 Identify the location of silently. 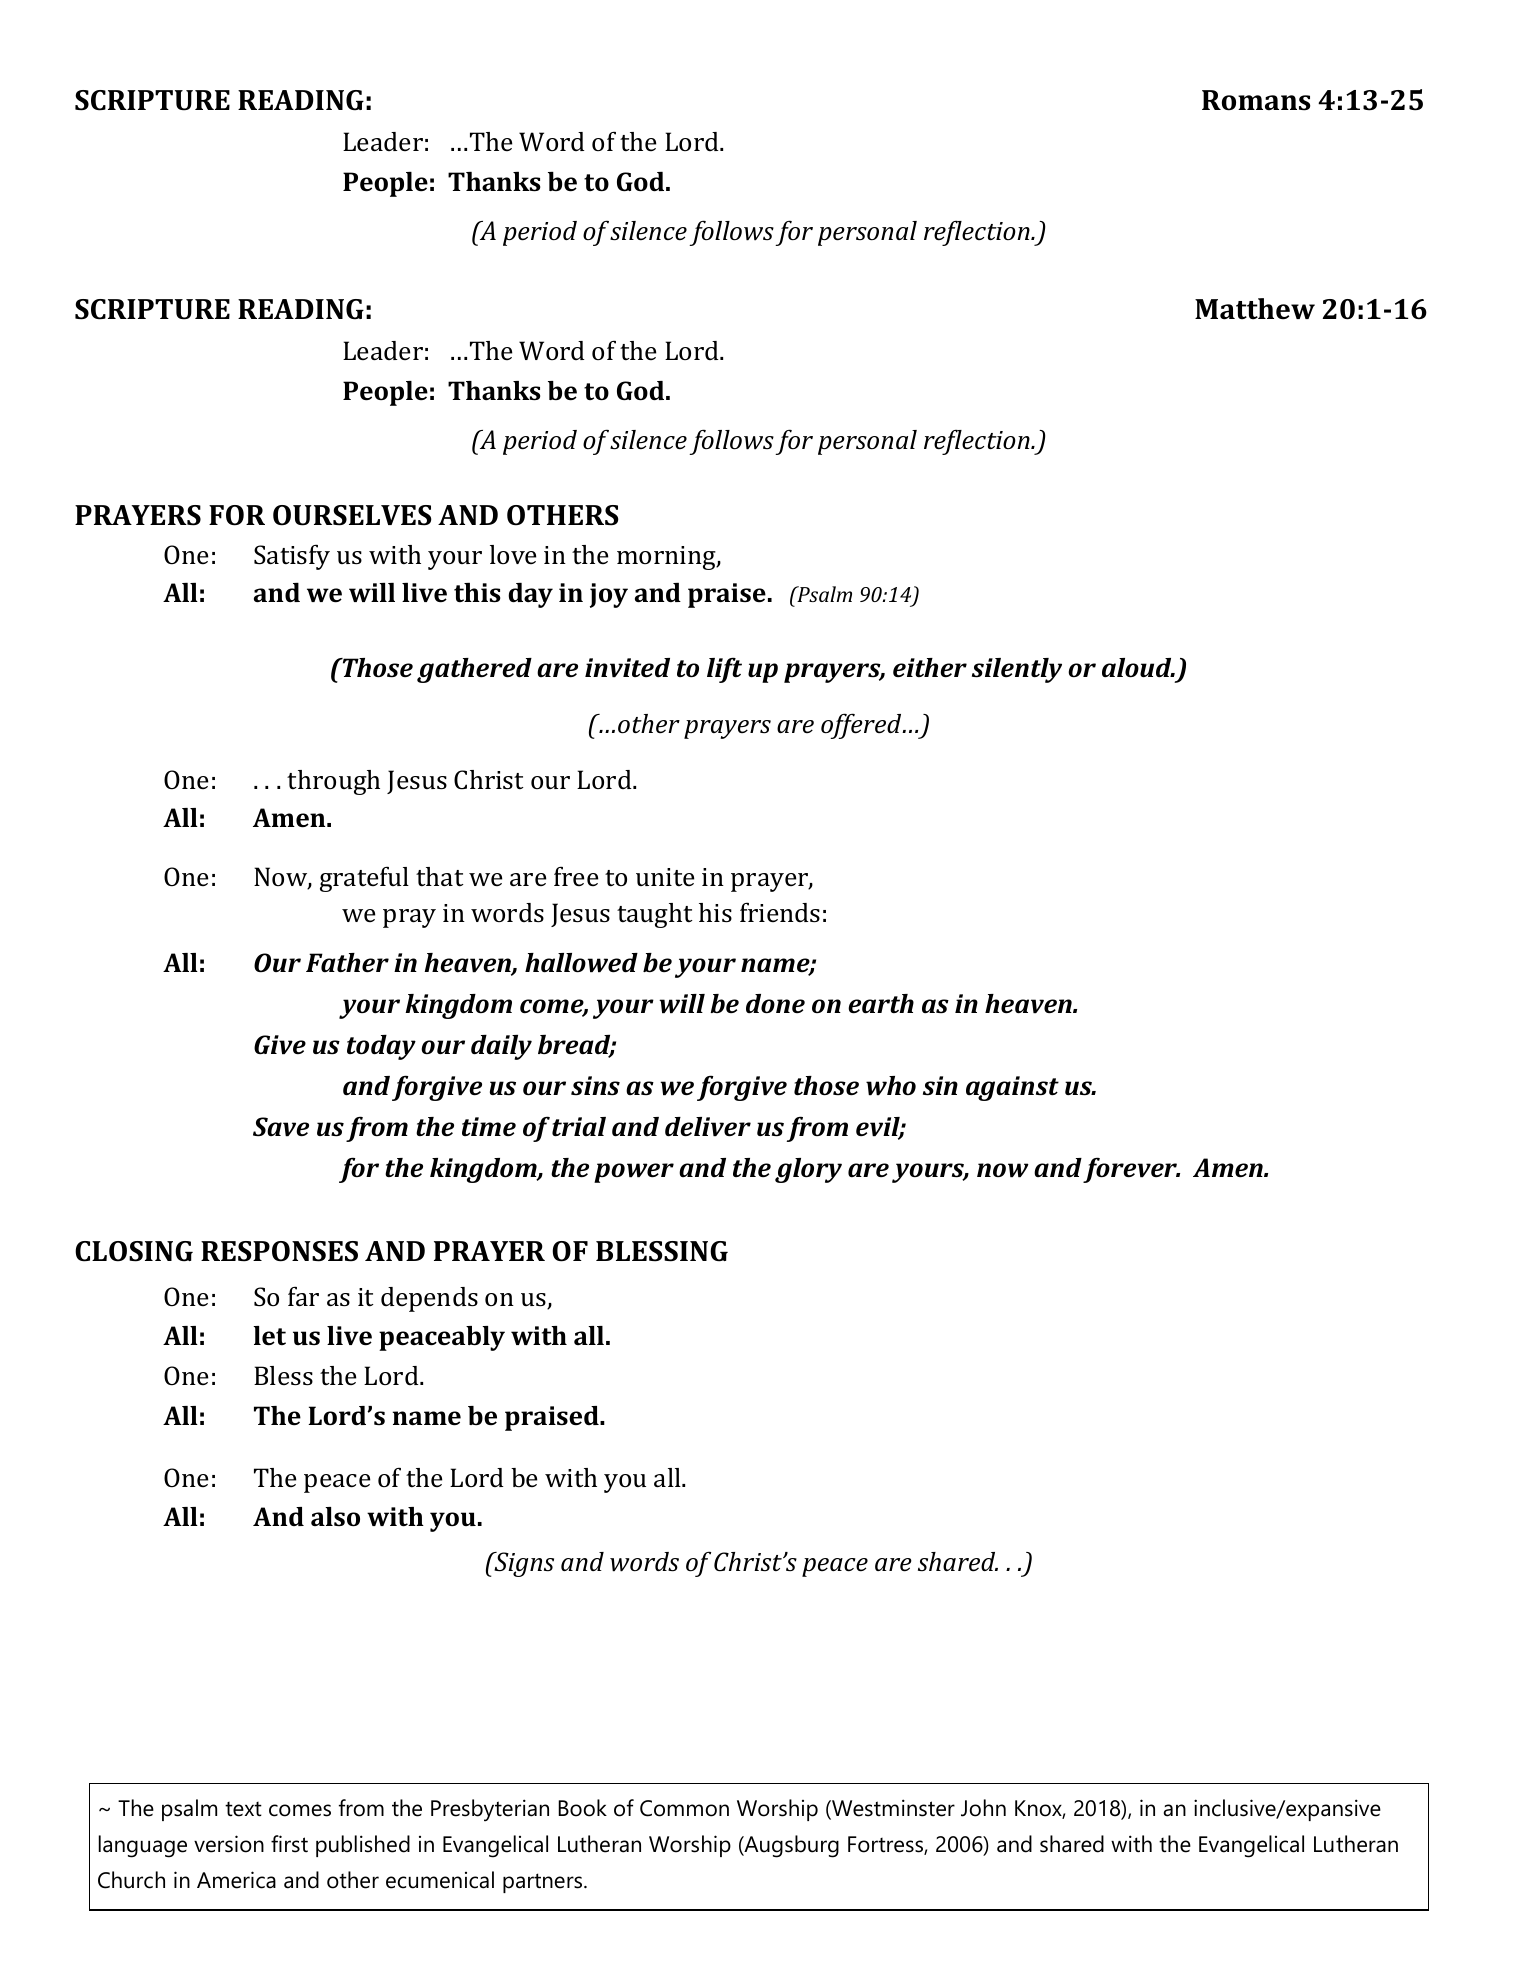
(1017, 670).
